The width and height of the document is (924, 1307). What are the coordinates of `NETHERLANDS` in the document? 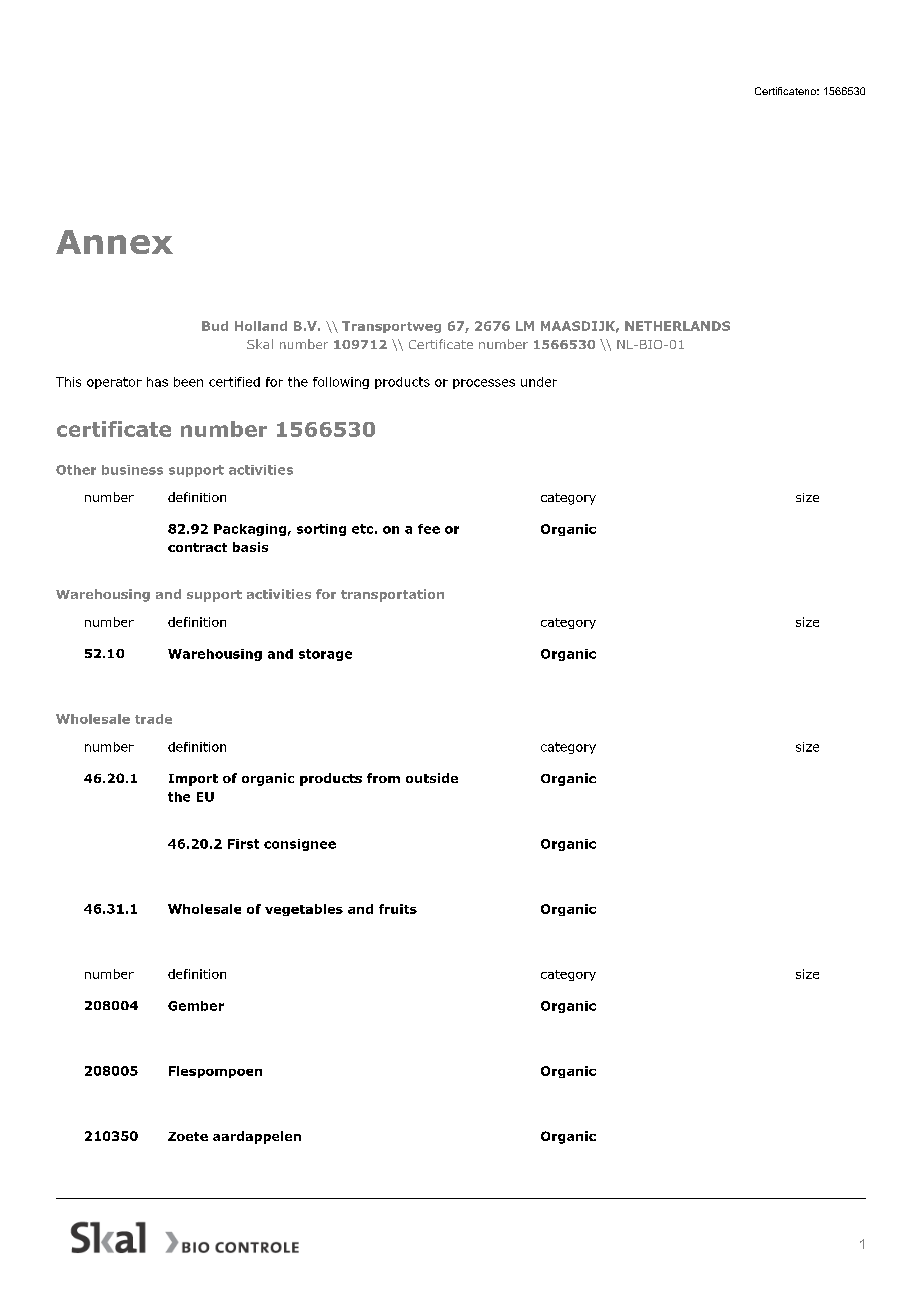 It's located at (677, 326).
